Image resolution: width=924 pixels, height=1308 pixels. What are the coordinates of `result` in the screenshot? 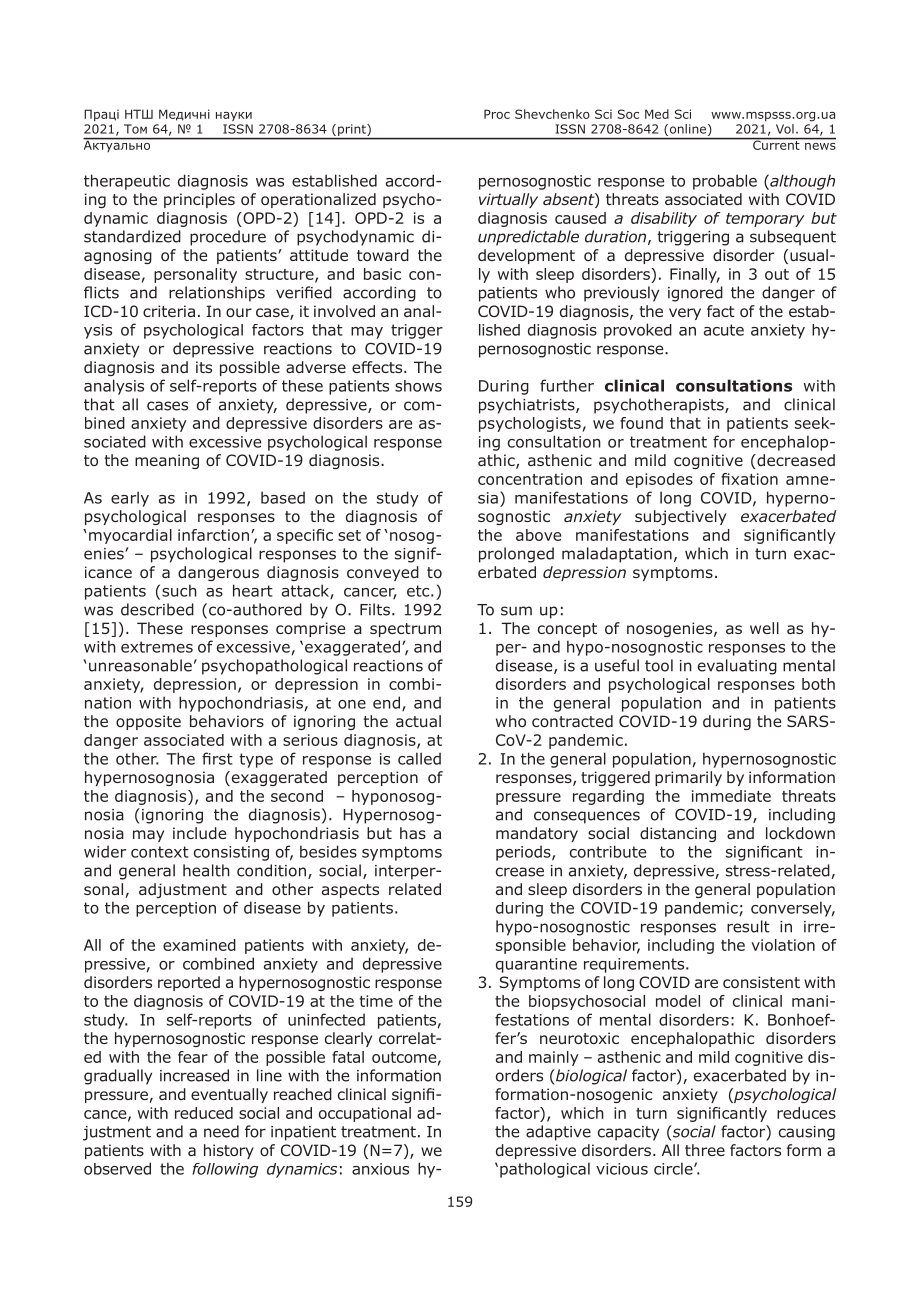 It's located at (748, 926).
